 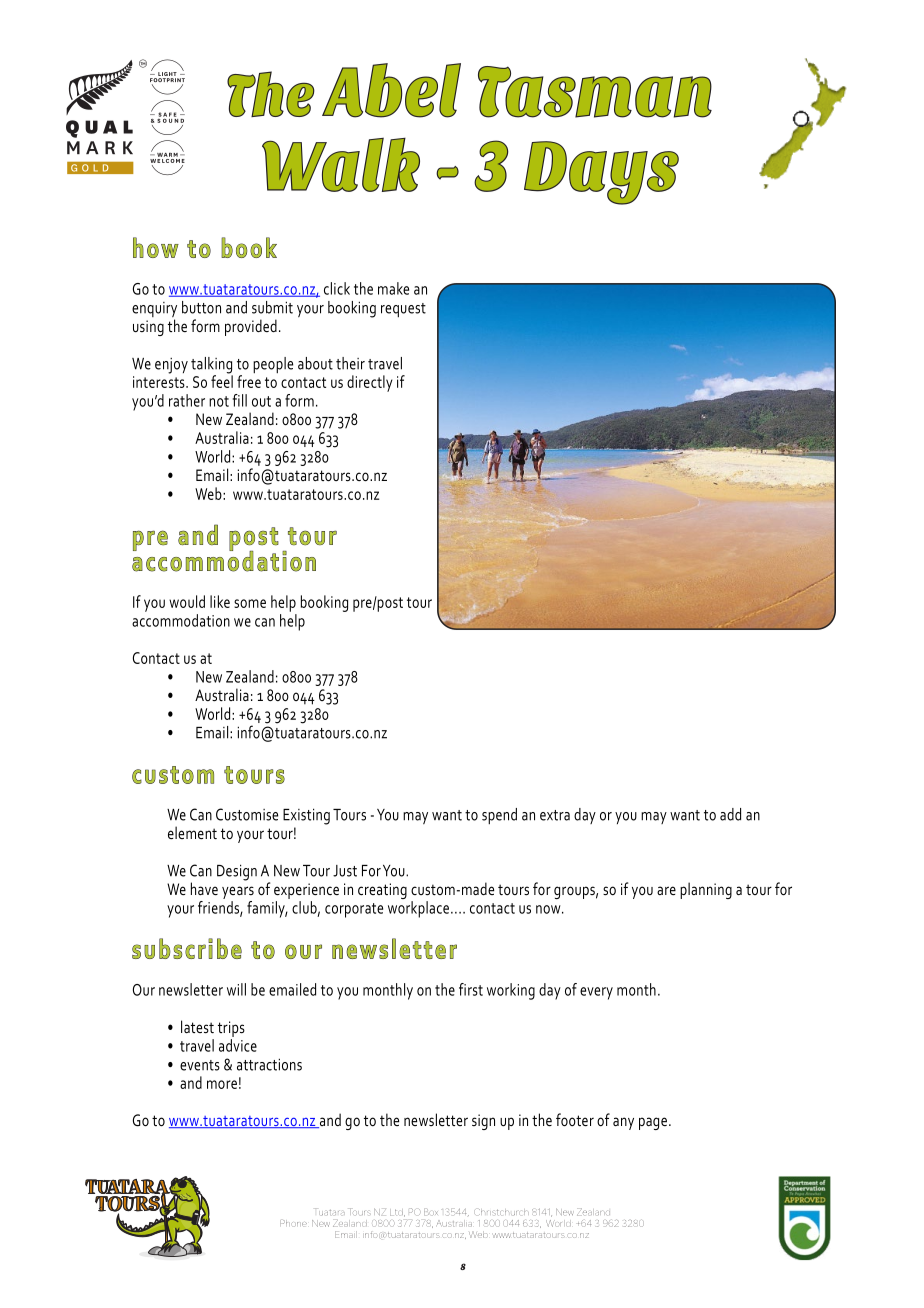 I want to click on like, so click(x=220, y=601).
